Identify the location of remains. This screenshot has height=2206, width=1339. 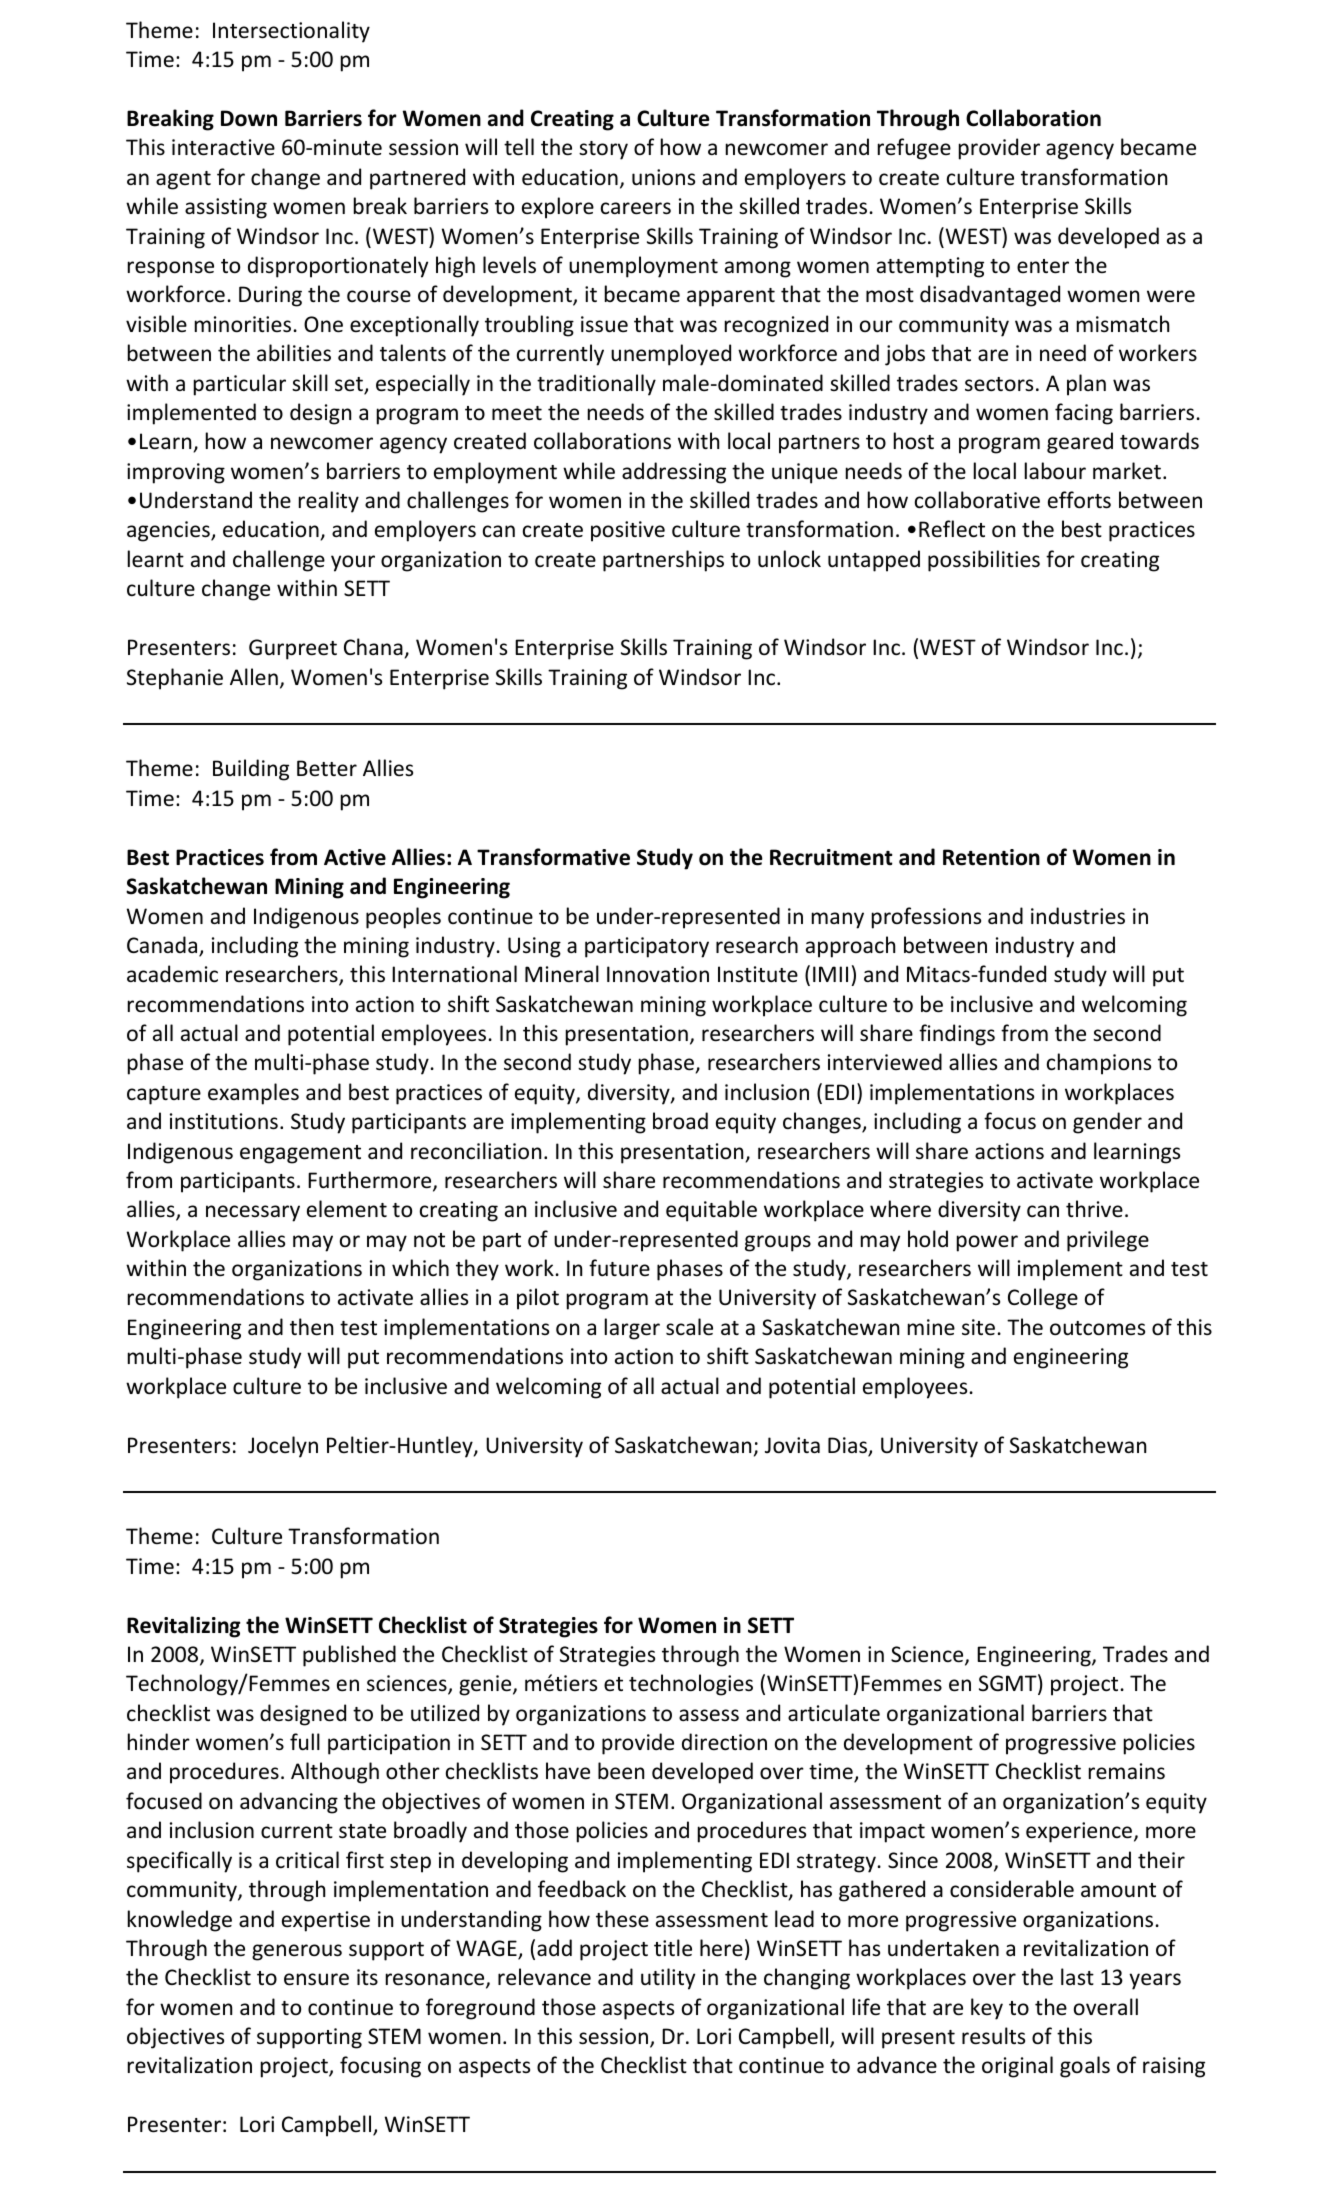
(1127, 1771).
